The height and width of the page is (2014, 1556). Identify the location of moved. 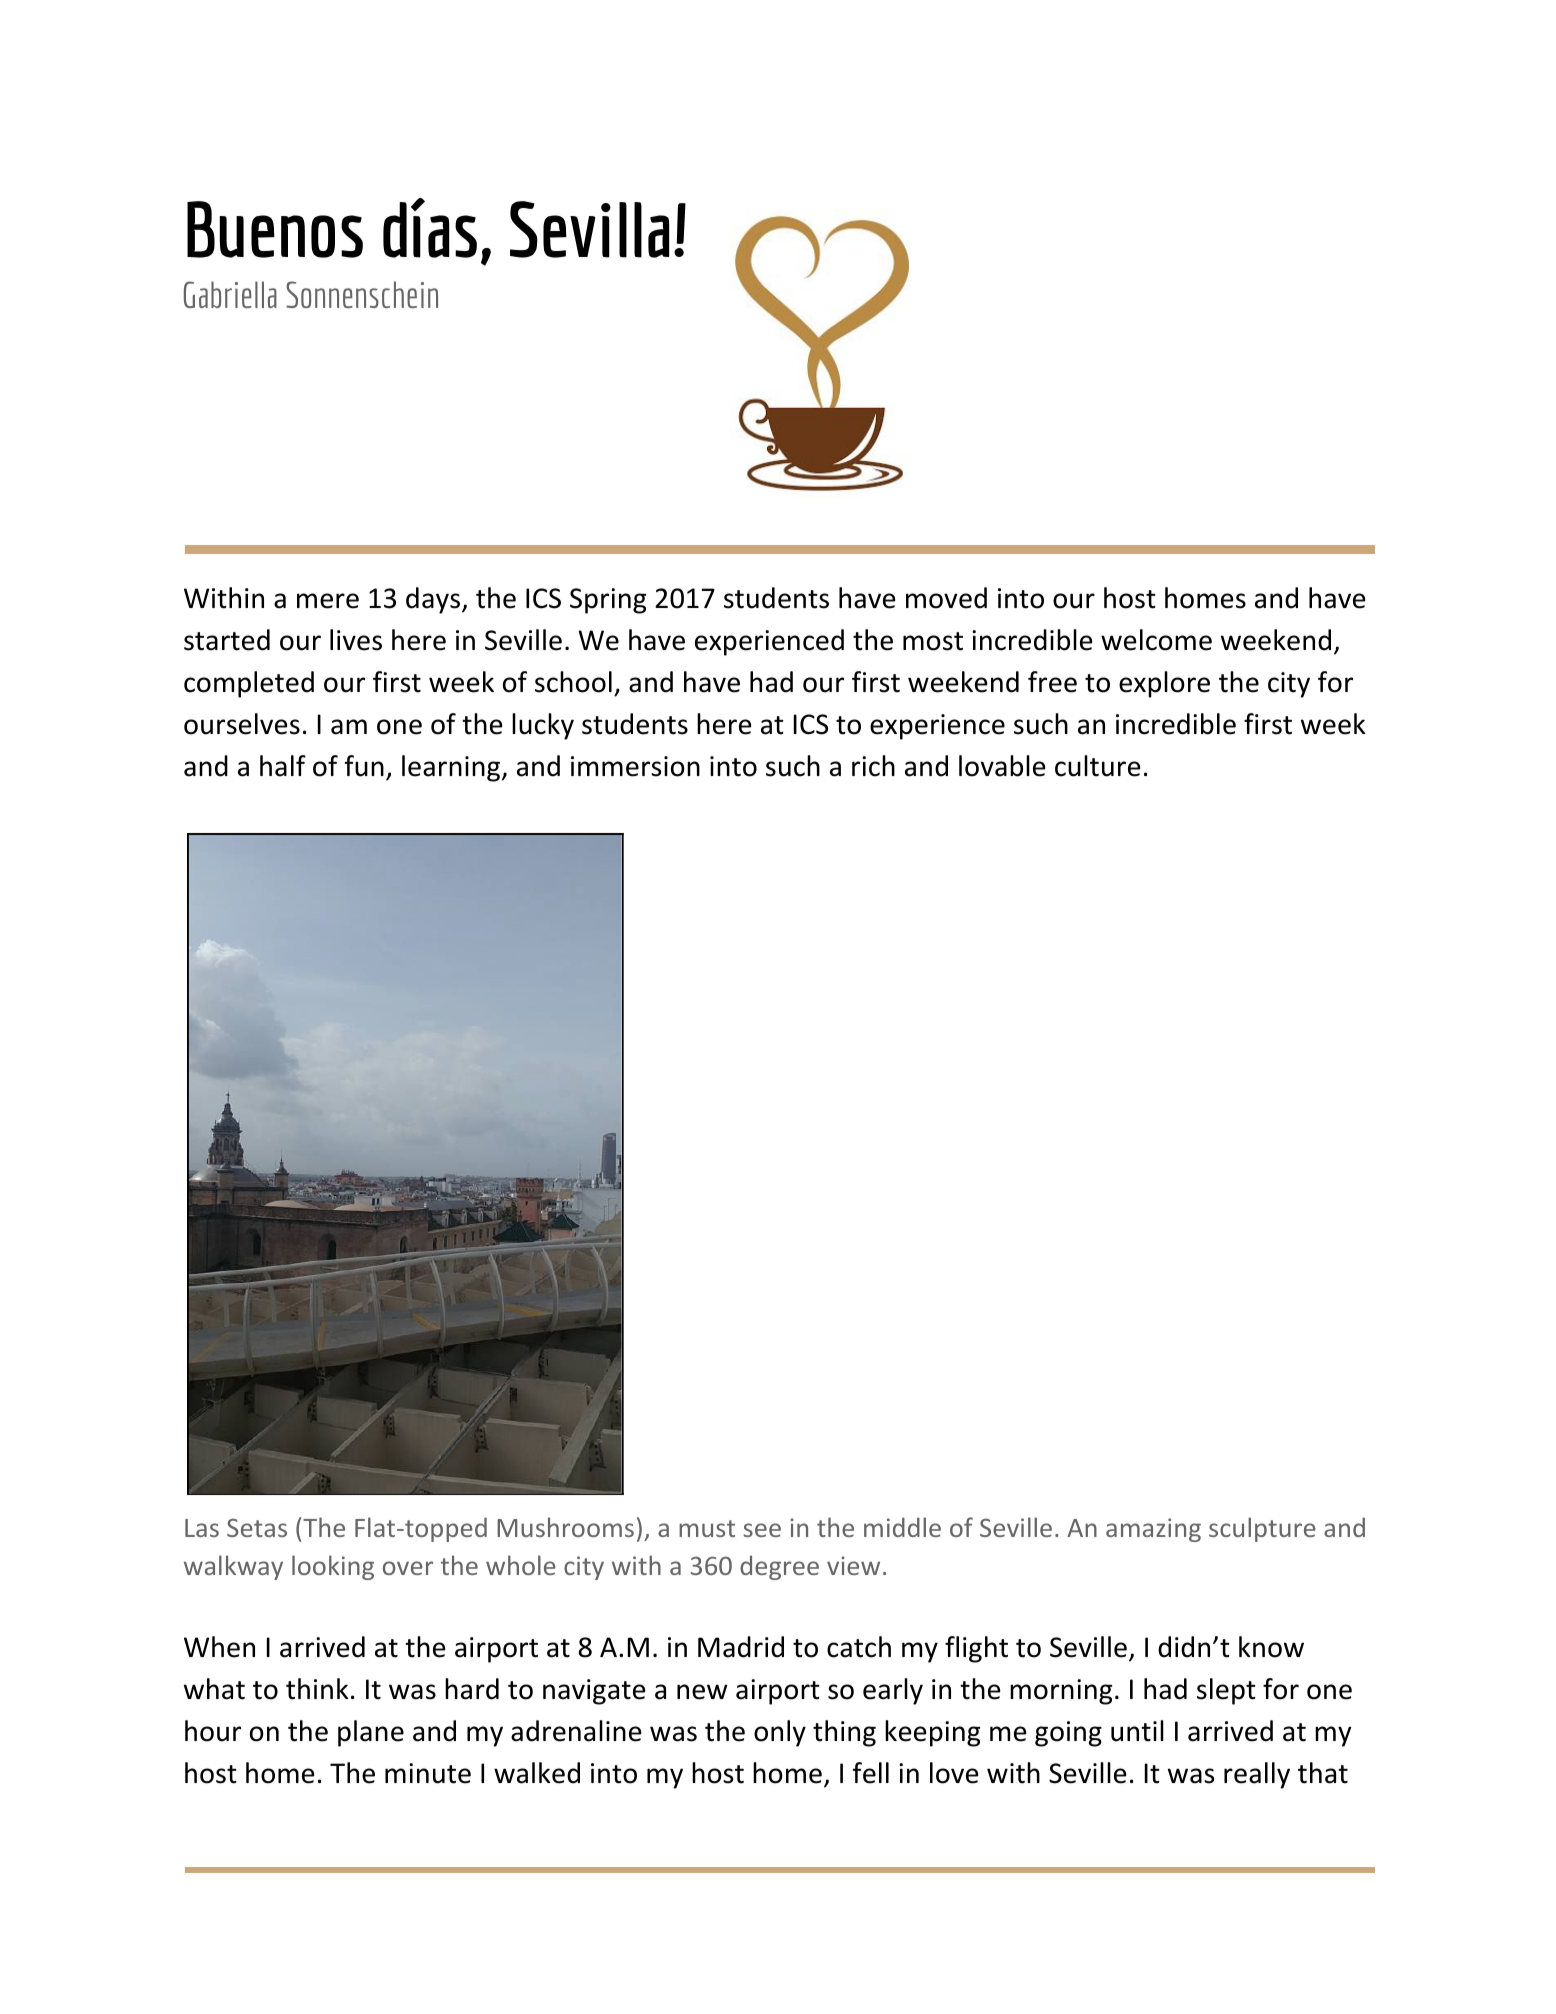
(946, 598).
